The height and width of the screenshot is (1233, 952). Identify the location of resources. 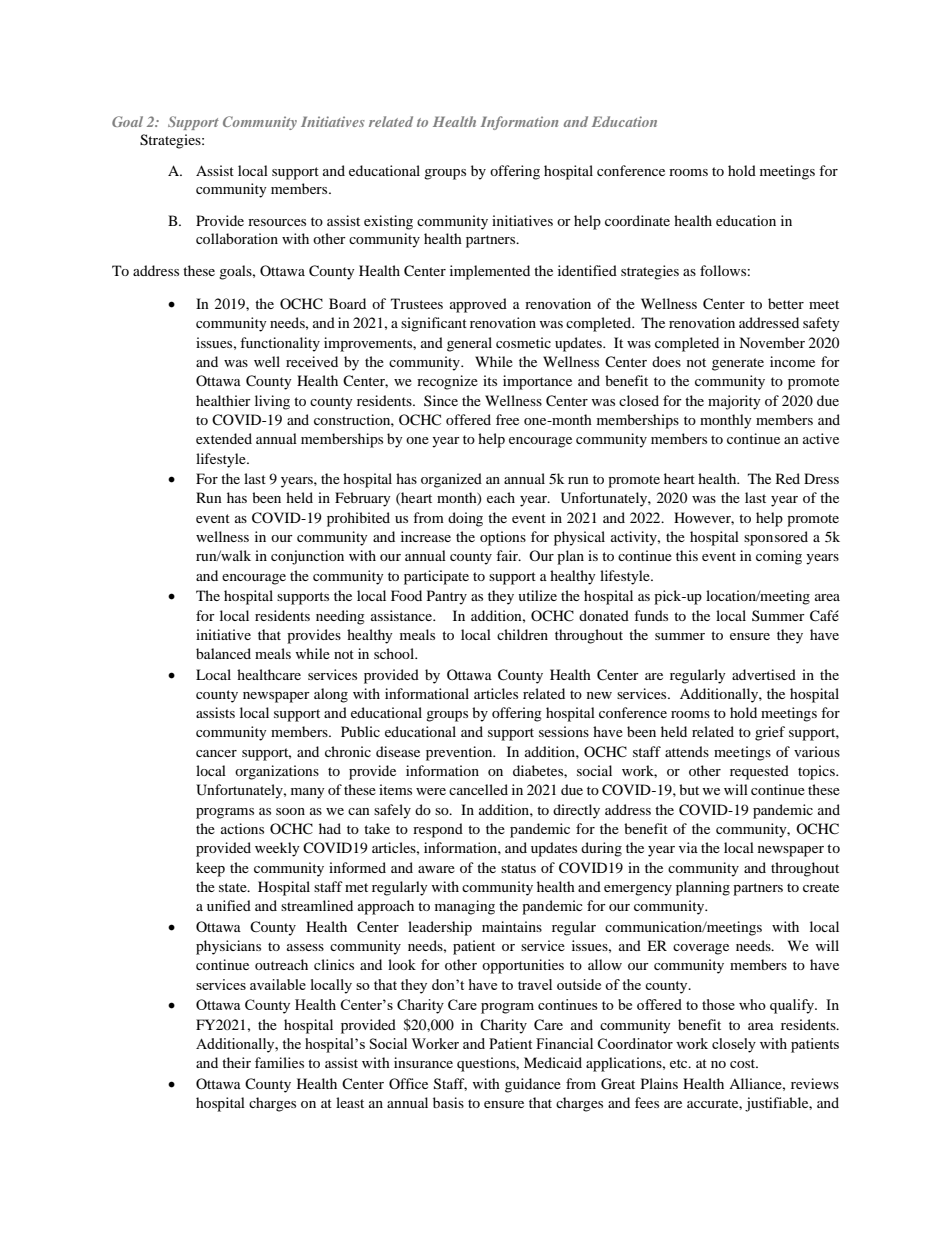
(277, 222).
